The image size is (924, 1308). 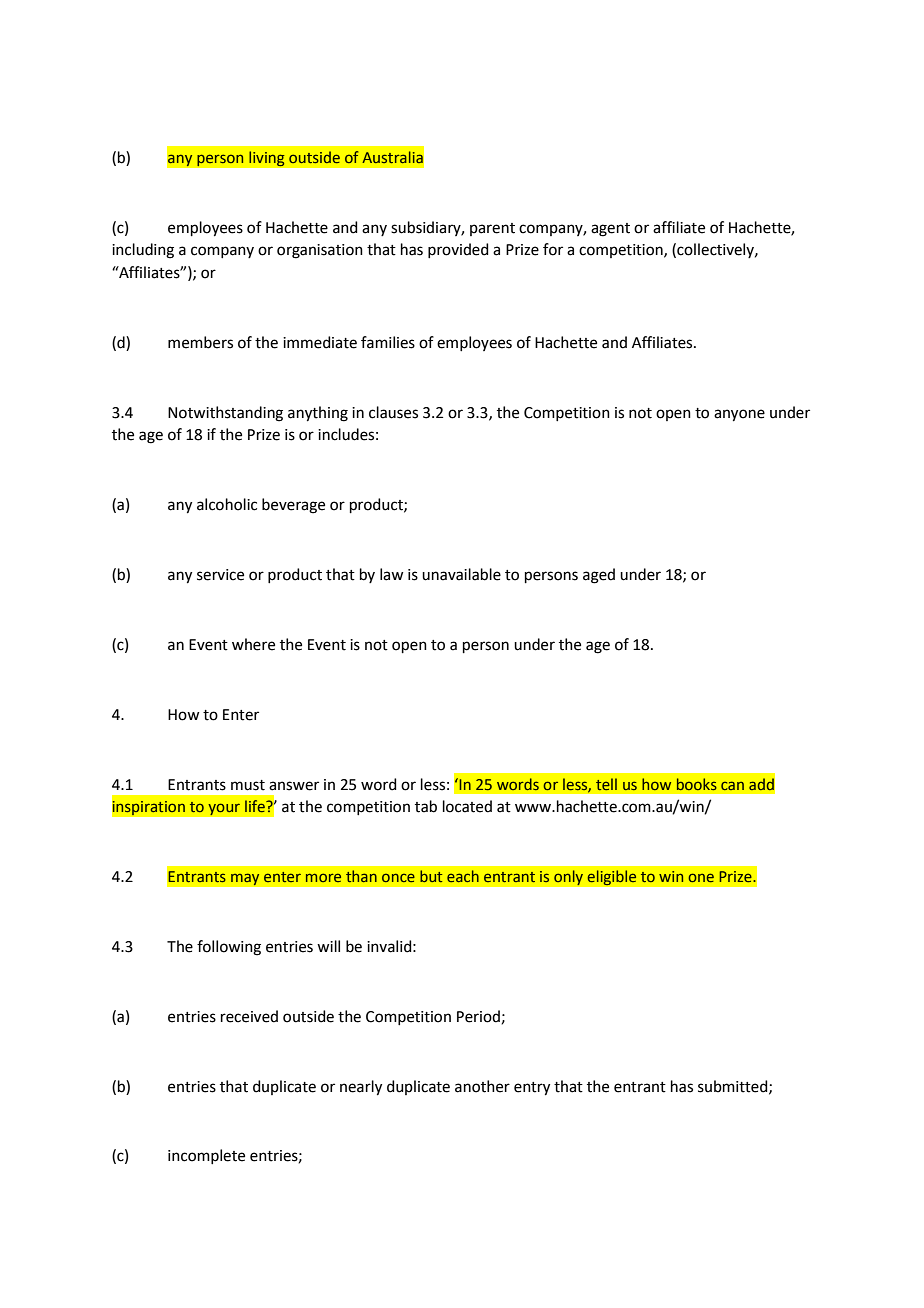 I want to click on where, so click(x=253, y=644).
